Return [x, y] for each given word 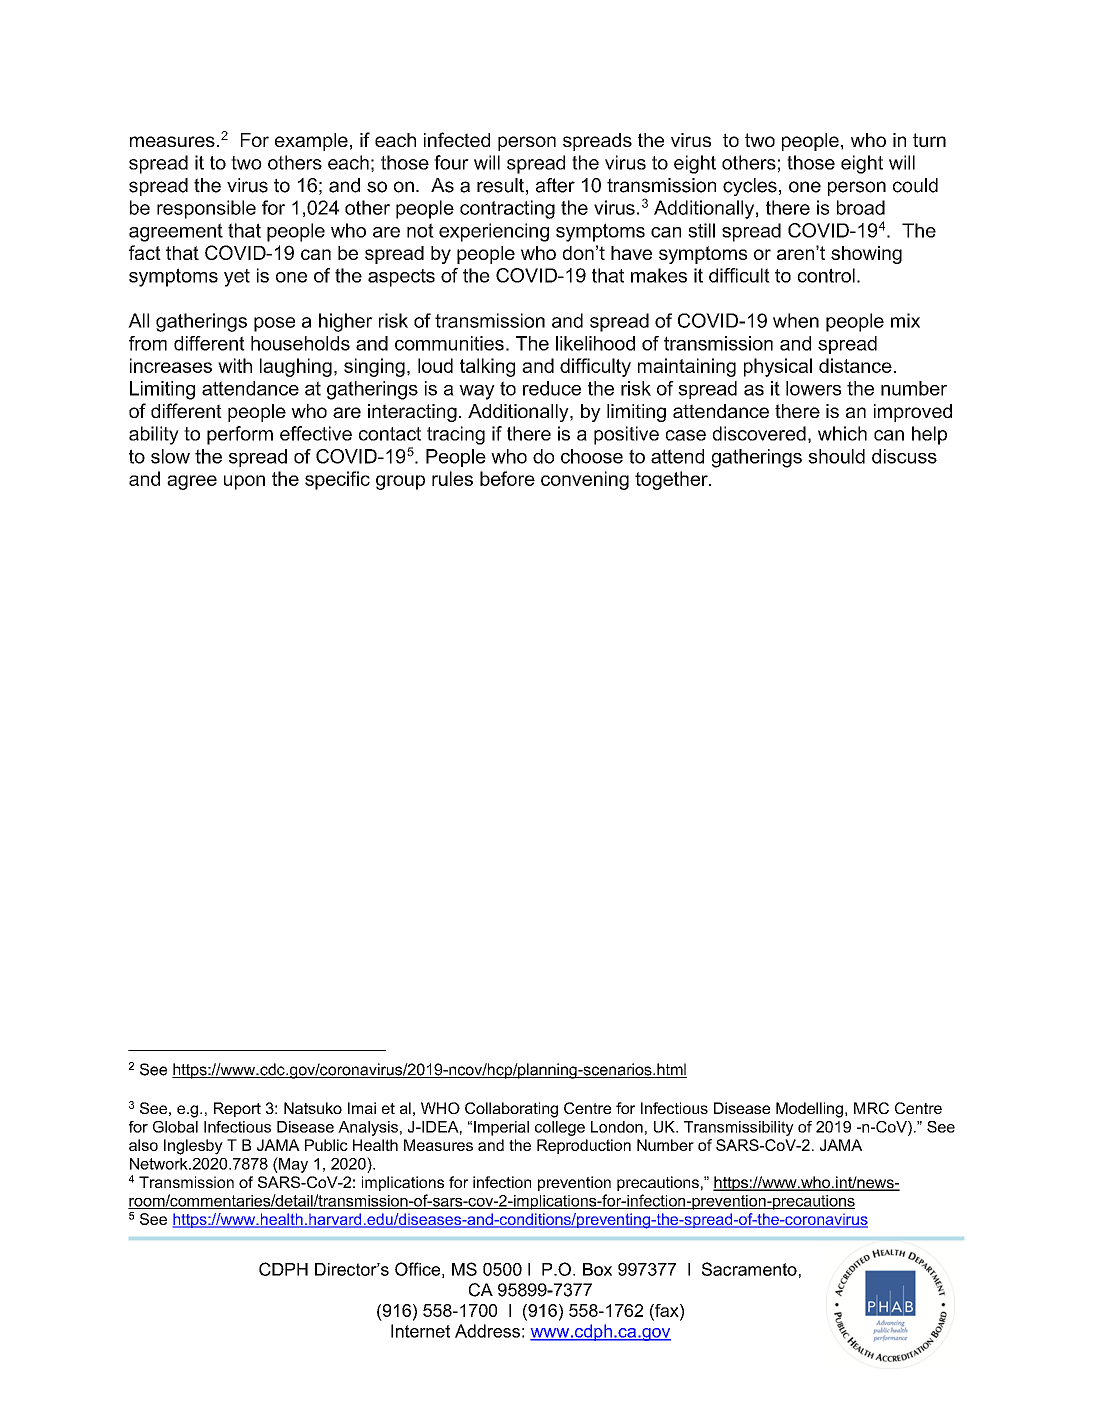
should [836, 456]
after [555, 185]
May [292, 1165]
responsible [206, 209]
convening [585, 480]
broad [861, 207]
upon [244, 482]
